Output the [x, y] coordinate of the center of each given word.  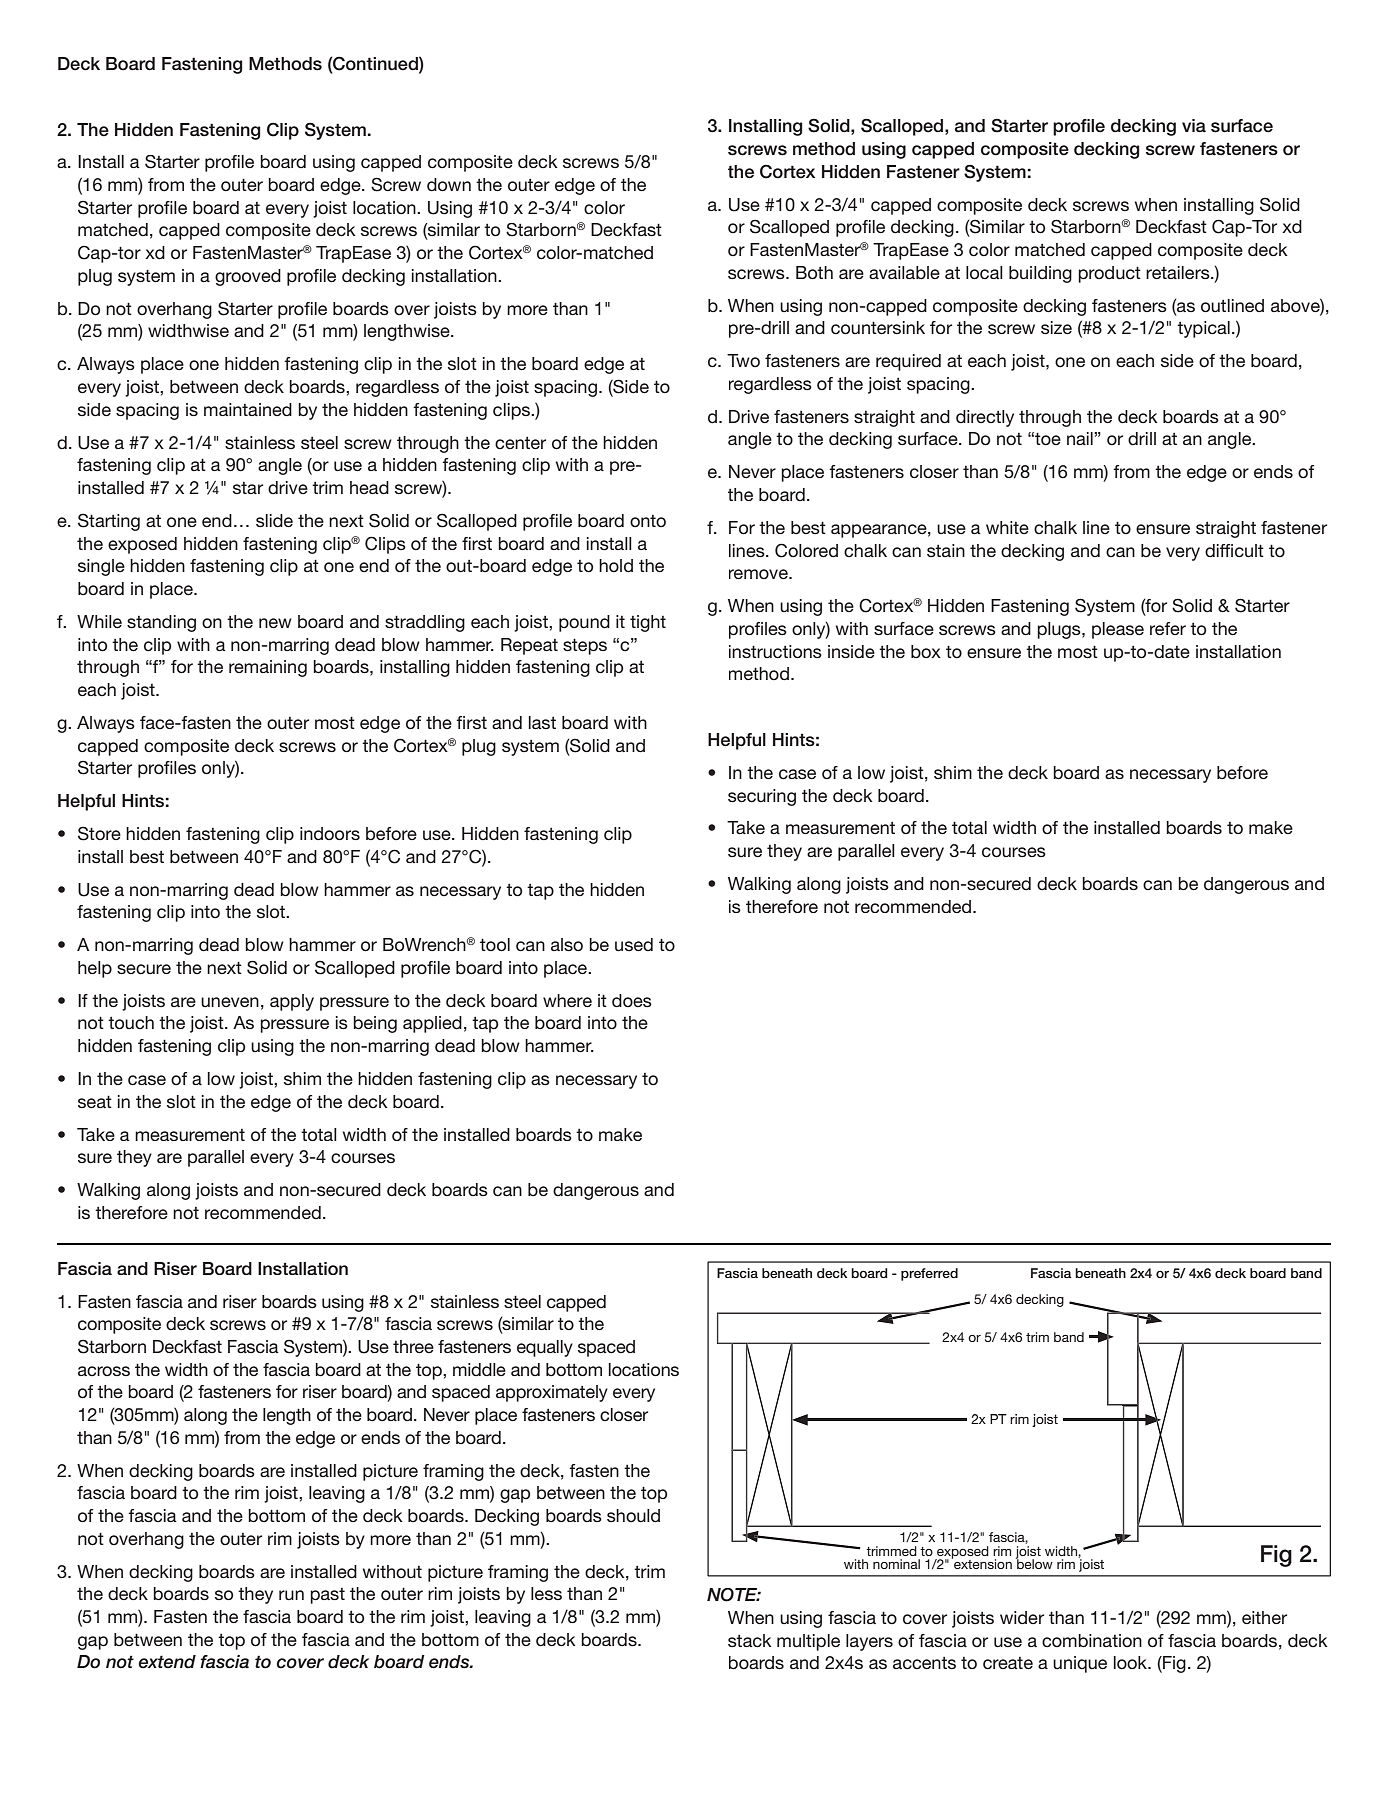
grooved [248, 277]
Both [814, 273]
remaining [268, 668]
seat [95, 1101]
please [1118, 630]
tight [648, 623]
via [1194, 126]
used [634, 944]
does [632, 1000]
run [291, 1595]
